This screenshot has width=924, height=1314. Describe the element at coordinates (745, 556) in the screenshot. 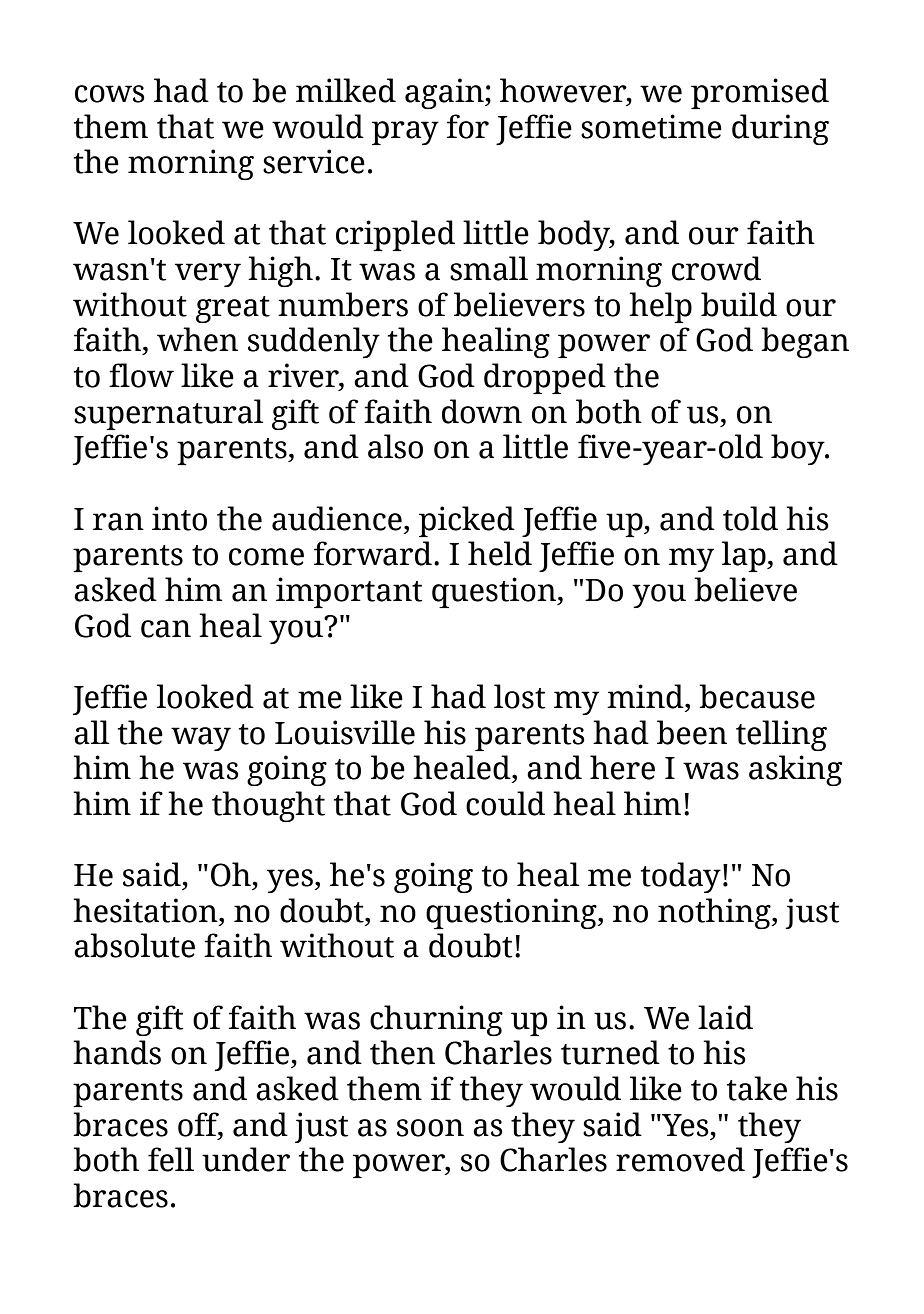

I see `lap` at that location.
